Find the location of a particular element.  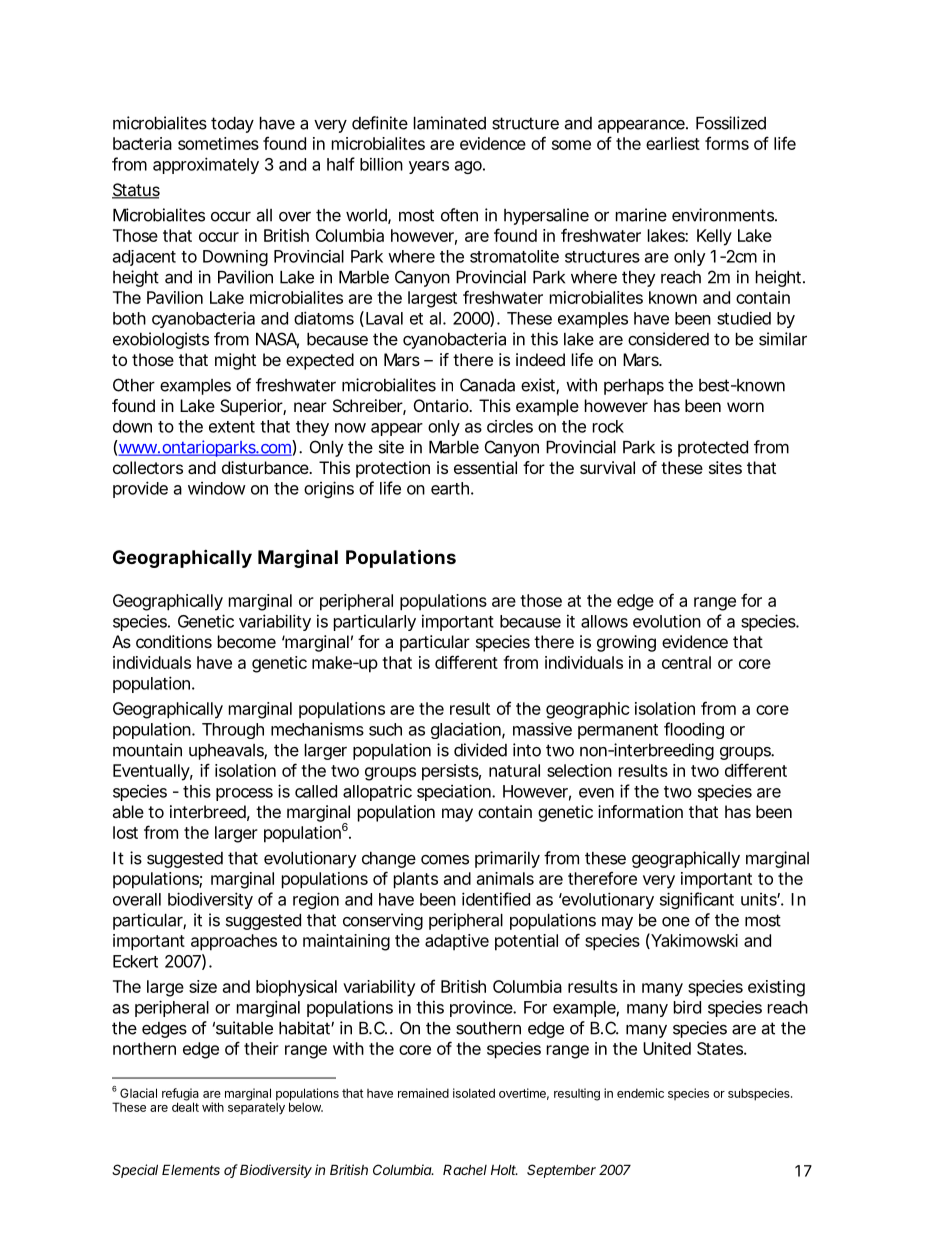

conditions is located at coordinates (174, 641).
